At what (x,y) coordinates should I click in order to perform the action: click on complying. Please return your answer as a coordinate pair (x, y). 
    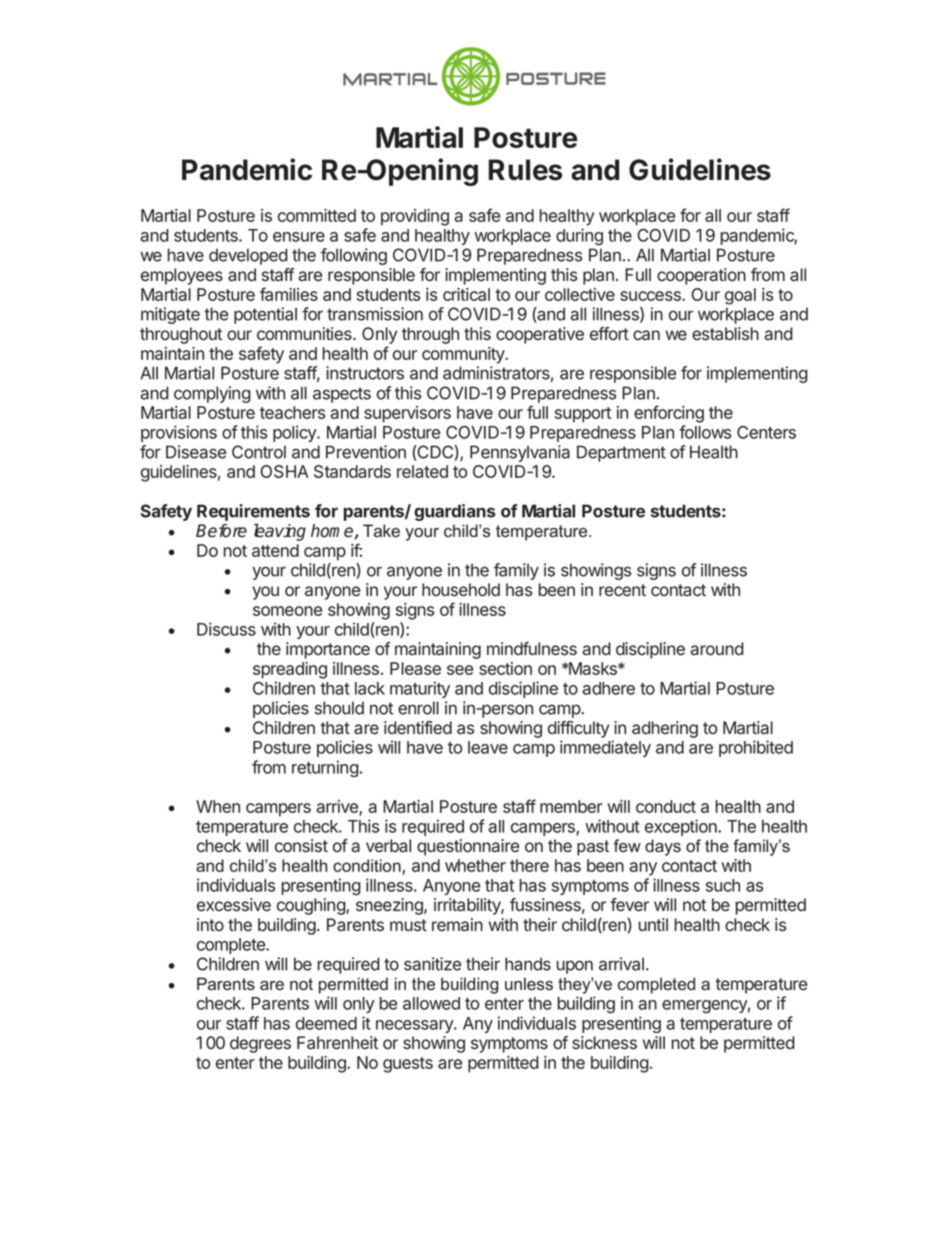
    Looking at the image, I should click on (212, 394).
